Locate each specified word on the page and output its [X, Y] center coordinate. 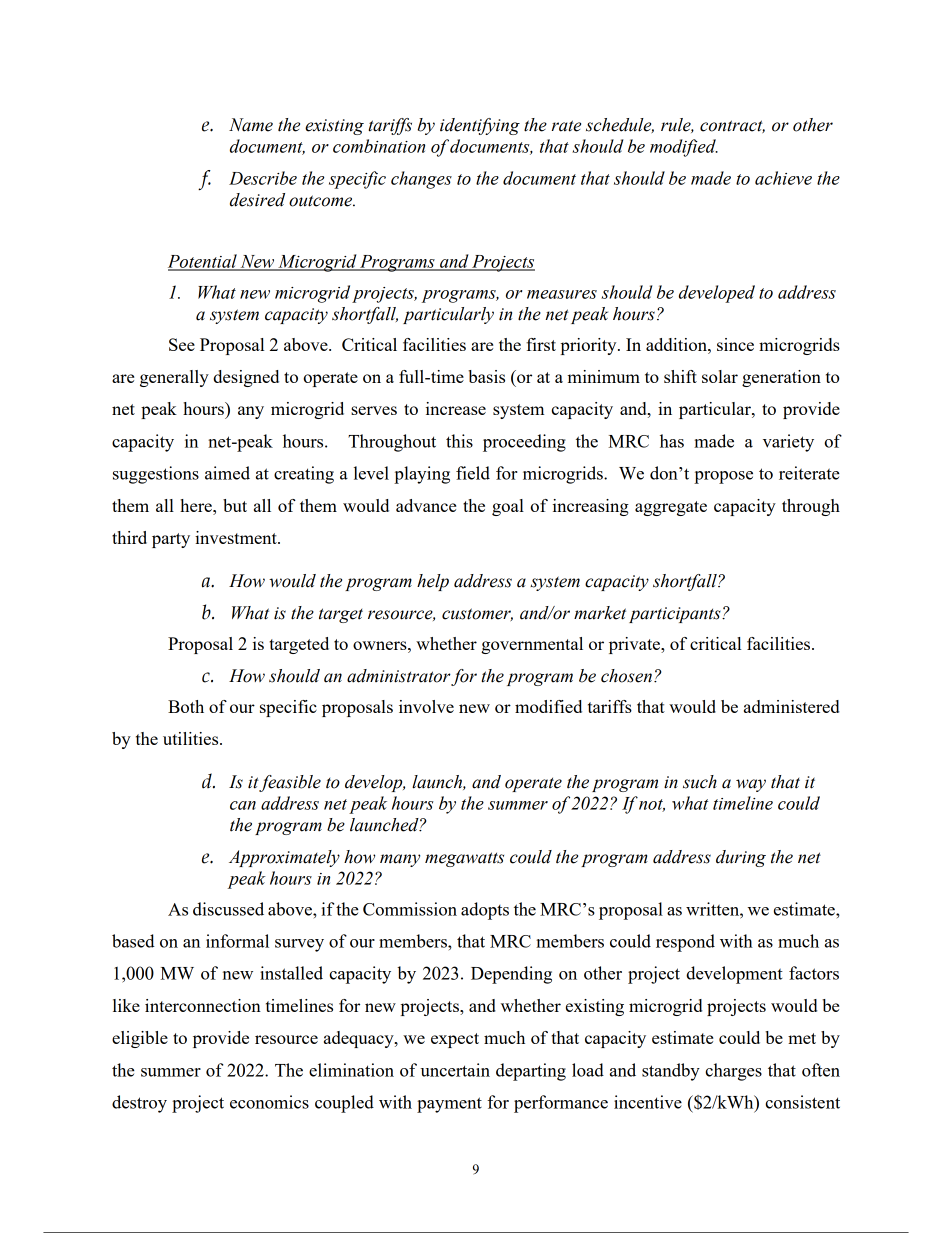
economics [269, 1102]
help [433, 582]
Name [251, 125]
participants [676, 615]
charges [733, 1072]
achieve [783, 178]
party [171, 540]
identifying [480, 126]
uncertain [455, 1070]
